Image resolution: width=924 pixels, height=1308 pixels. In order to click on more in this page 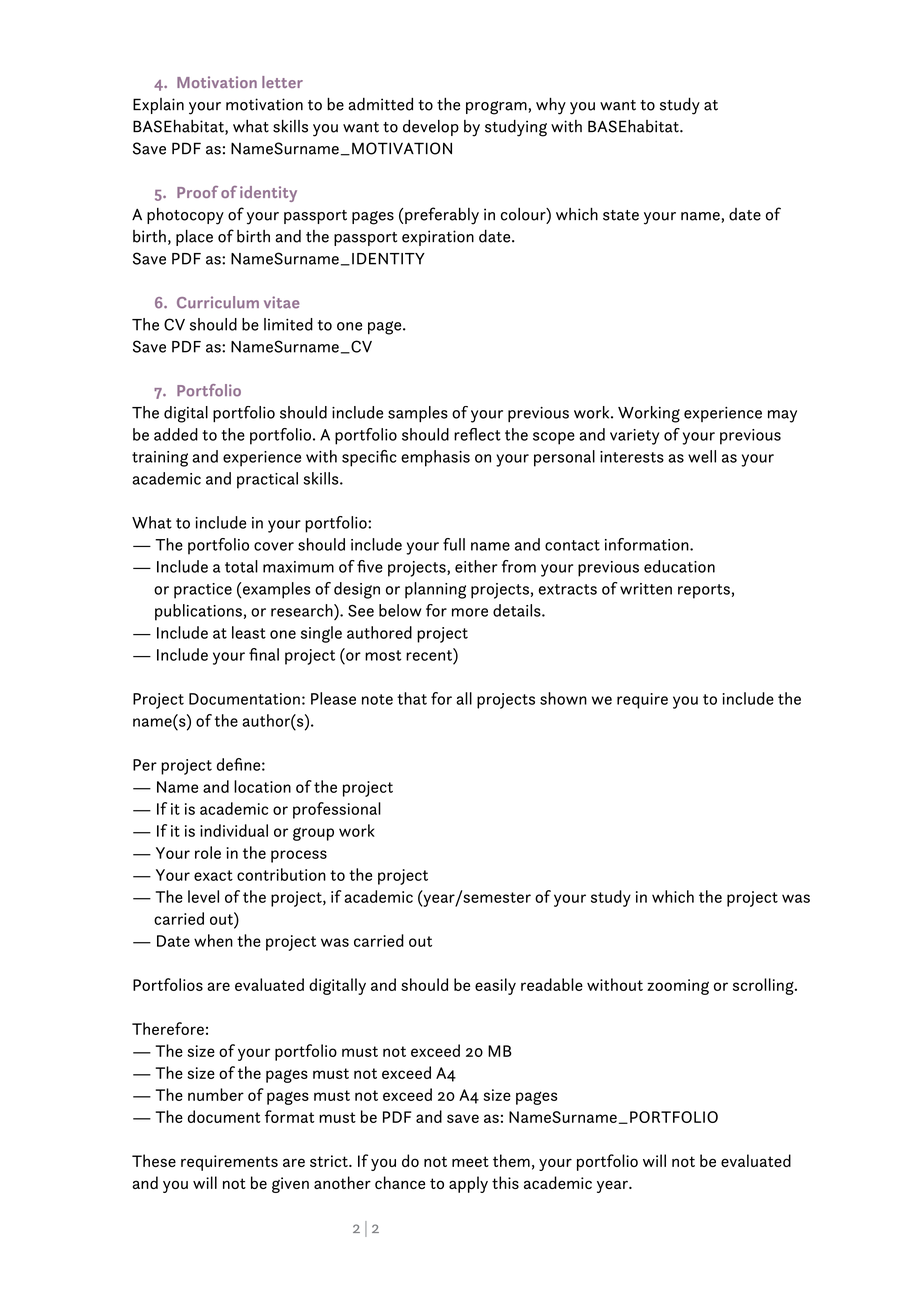, I will do `click(470, 612)`.
